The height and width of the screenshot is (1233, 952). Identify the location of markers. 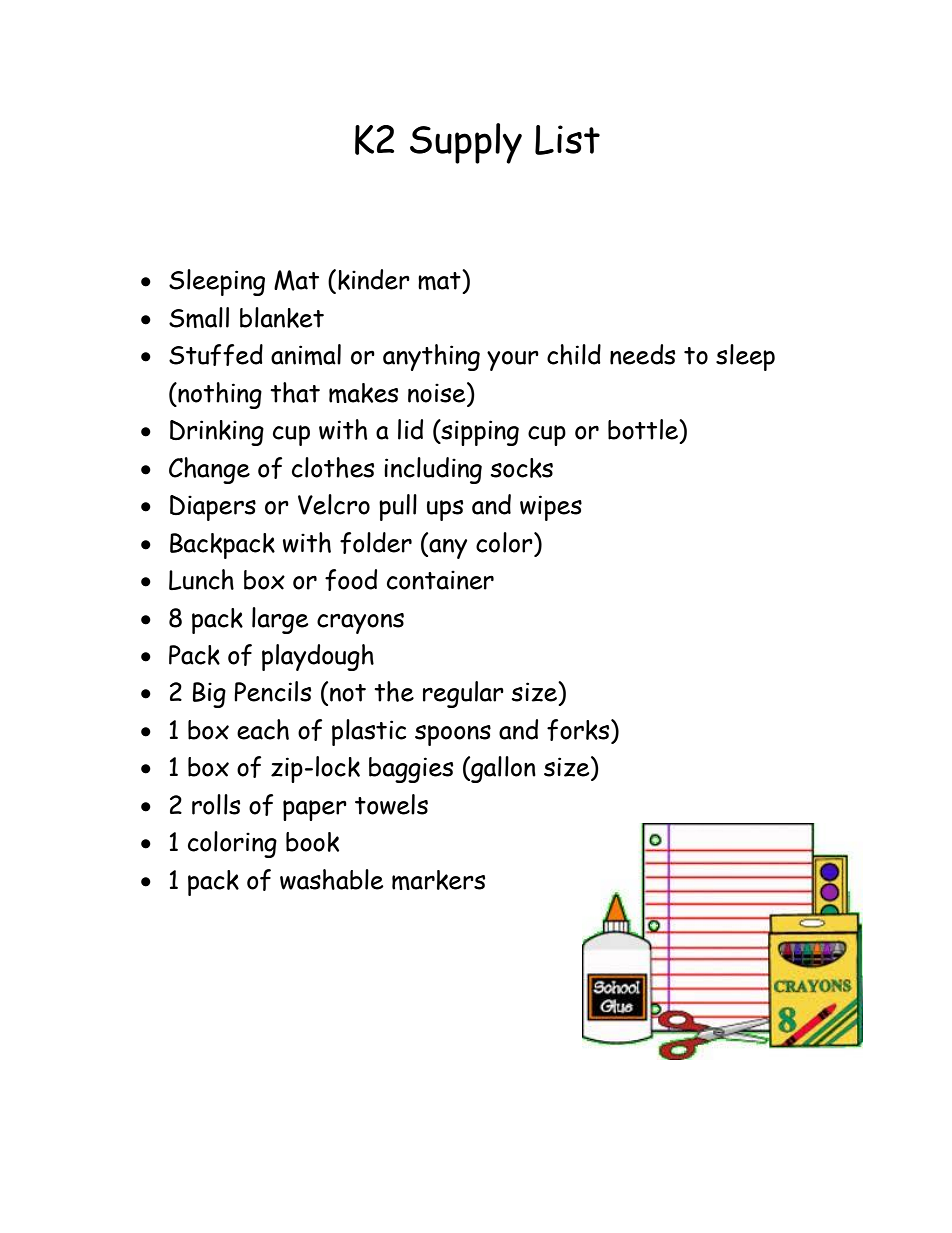
(438, 880).
